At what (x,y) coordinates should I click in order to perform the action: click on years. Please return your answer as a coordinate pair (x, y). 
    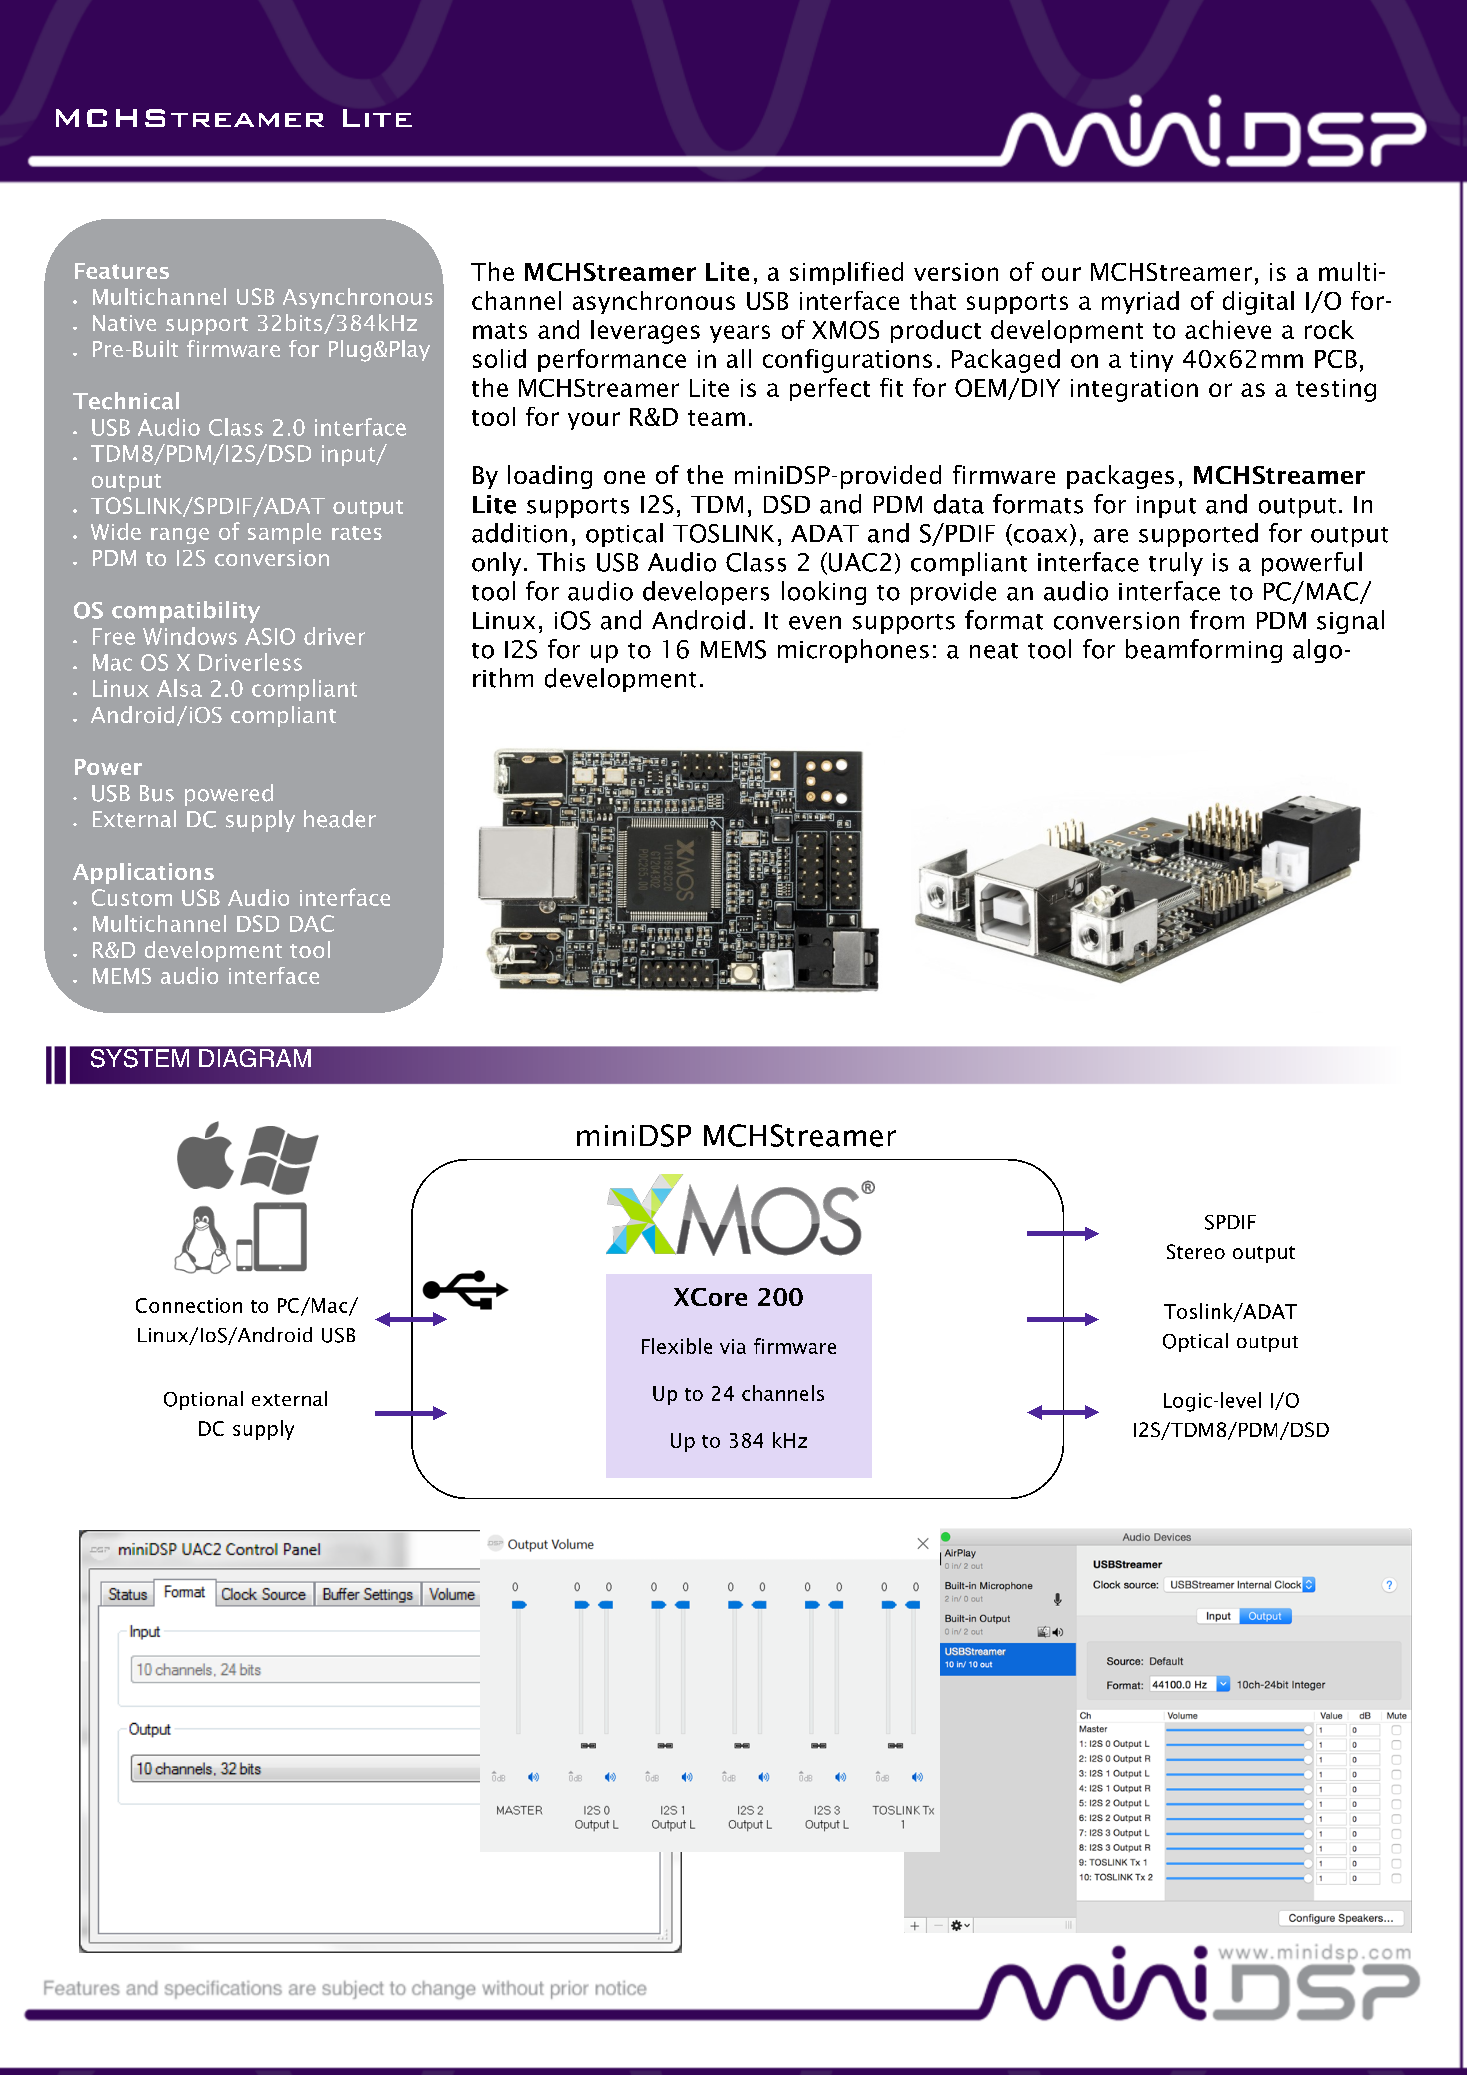
    Looking at the image, I should click on (740, 334).
